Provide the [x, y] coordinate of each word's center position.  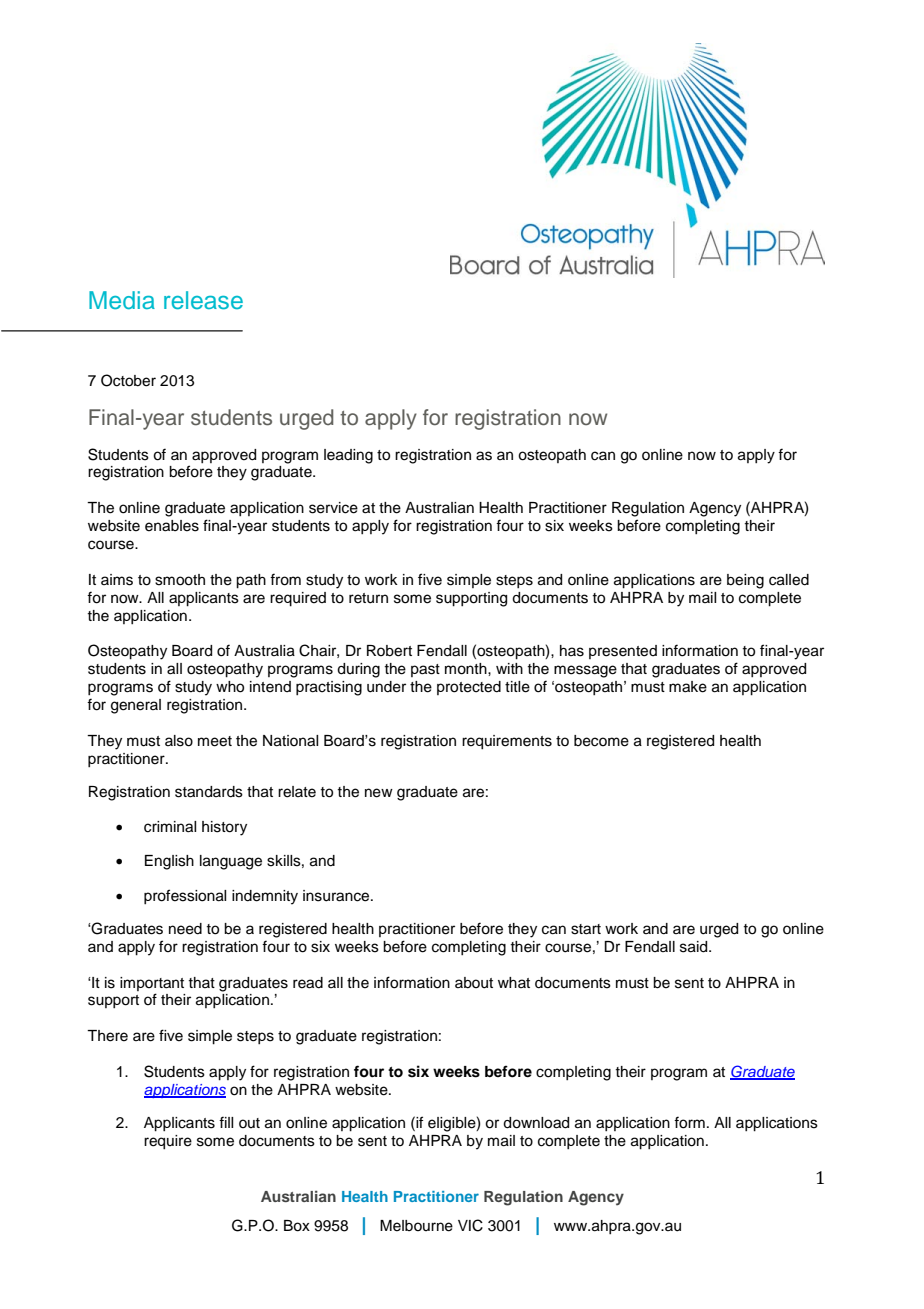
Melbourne [416, 1226]
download [536, 1123]
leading [348, 456]
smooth [180, 580]
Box [297, 1226]
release [203, 300]
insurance [337, 896]
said [695, 947]
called [789, 580]
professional [185, 896]
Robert [389, 651]
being [745, 581]
